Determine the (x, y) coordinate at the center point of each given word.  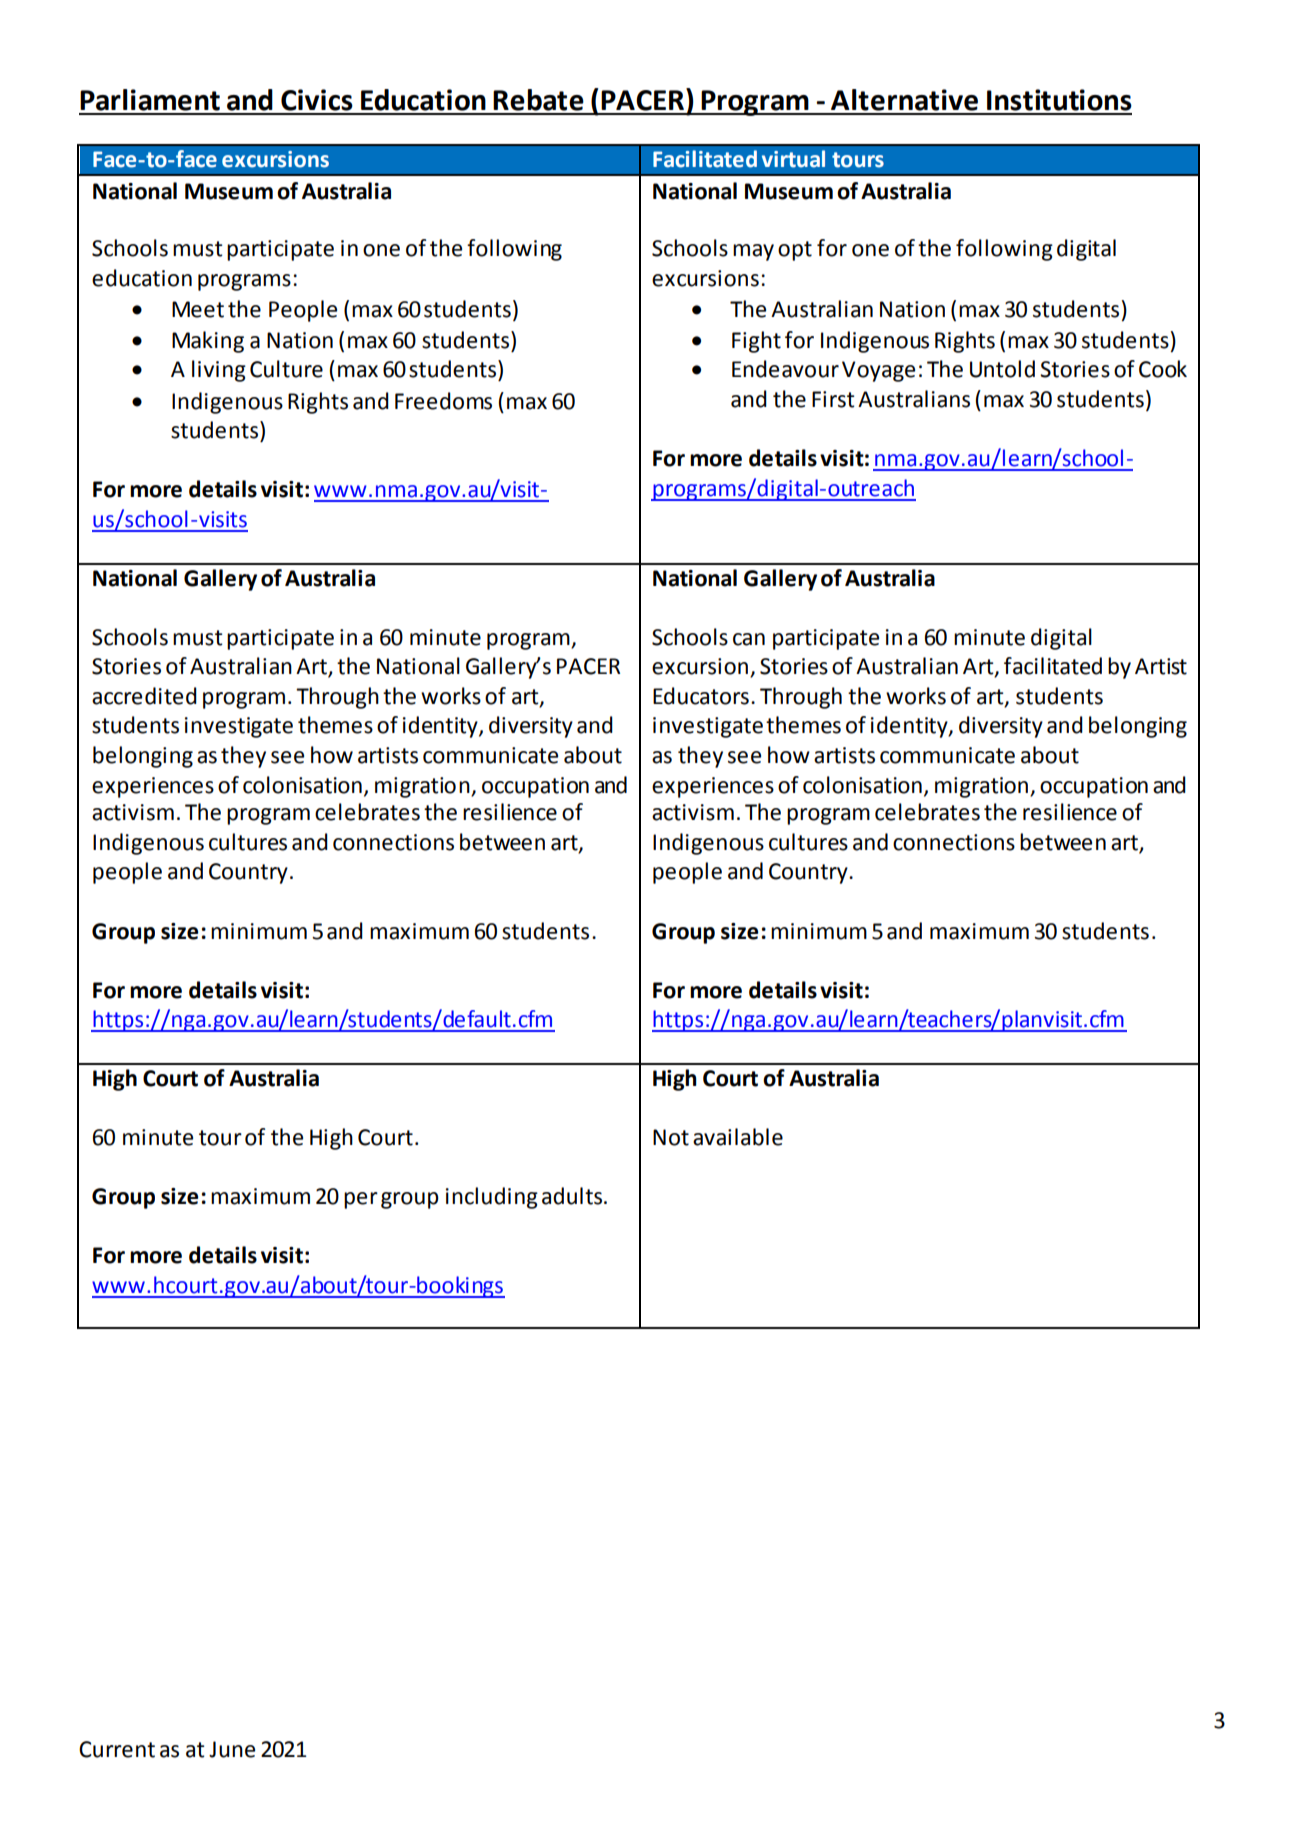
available (738, 1137)
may (753, 252)
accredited (144, 696)
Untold (1002, 369)
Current (117, 1749)
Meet (198, 309)
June (232, 1749)
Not (671, 1137)
